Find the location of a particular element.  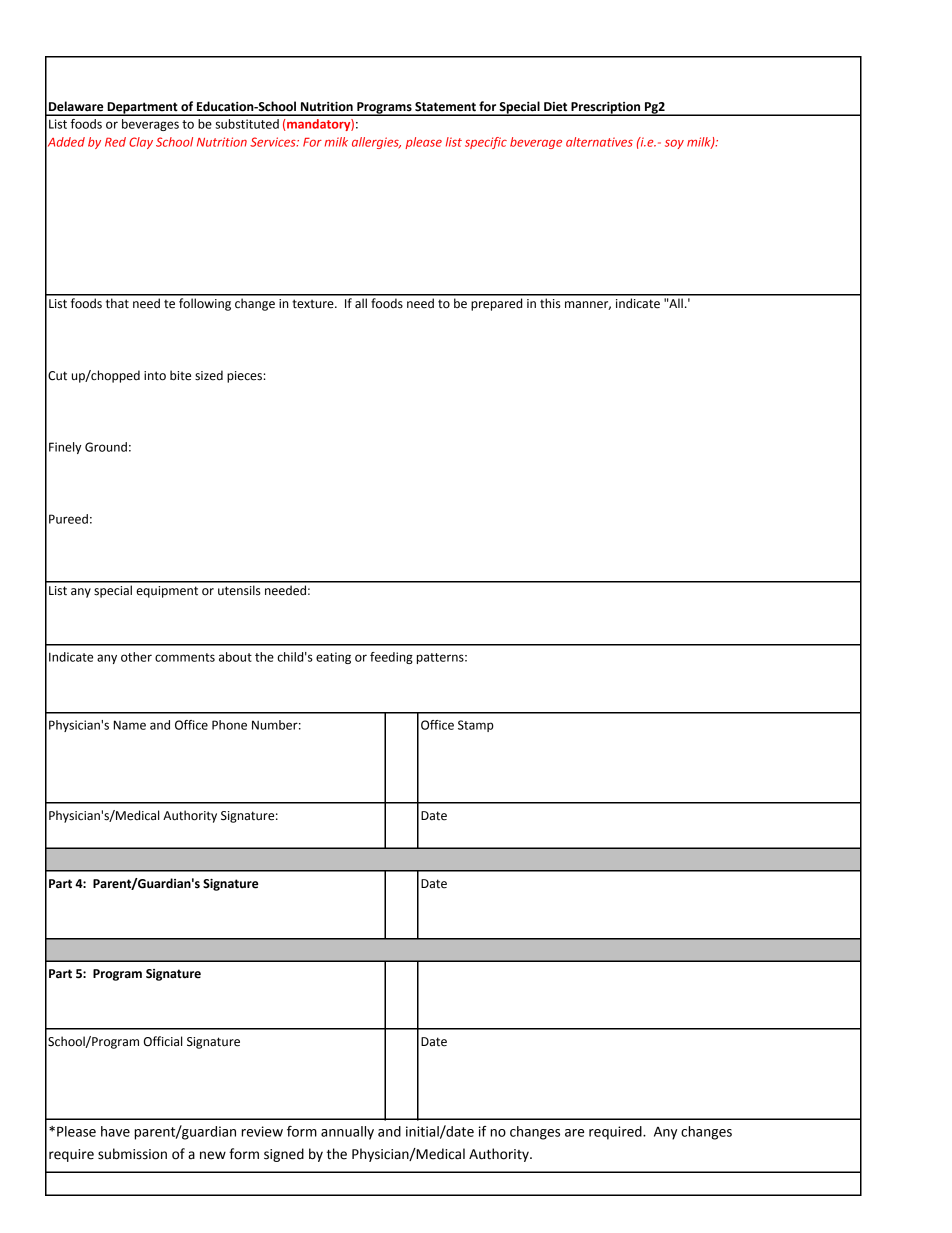

annually is located at coordinates (347, 1133).
